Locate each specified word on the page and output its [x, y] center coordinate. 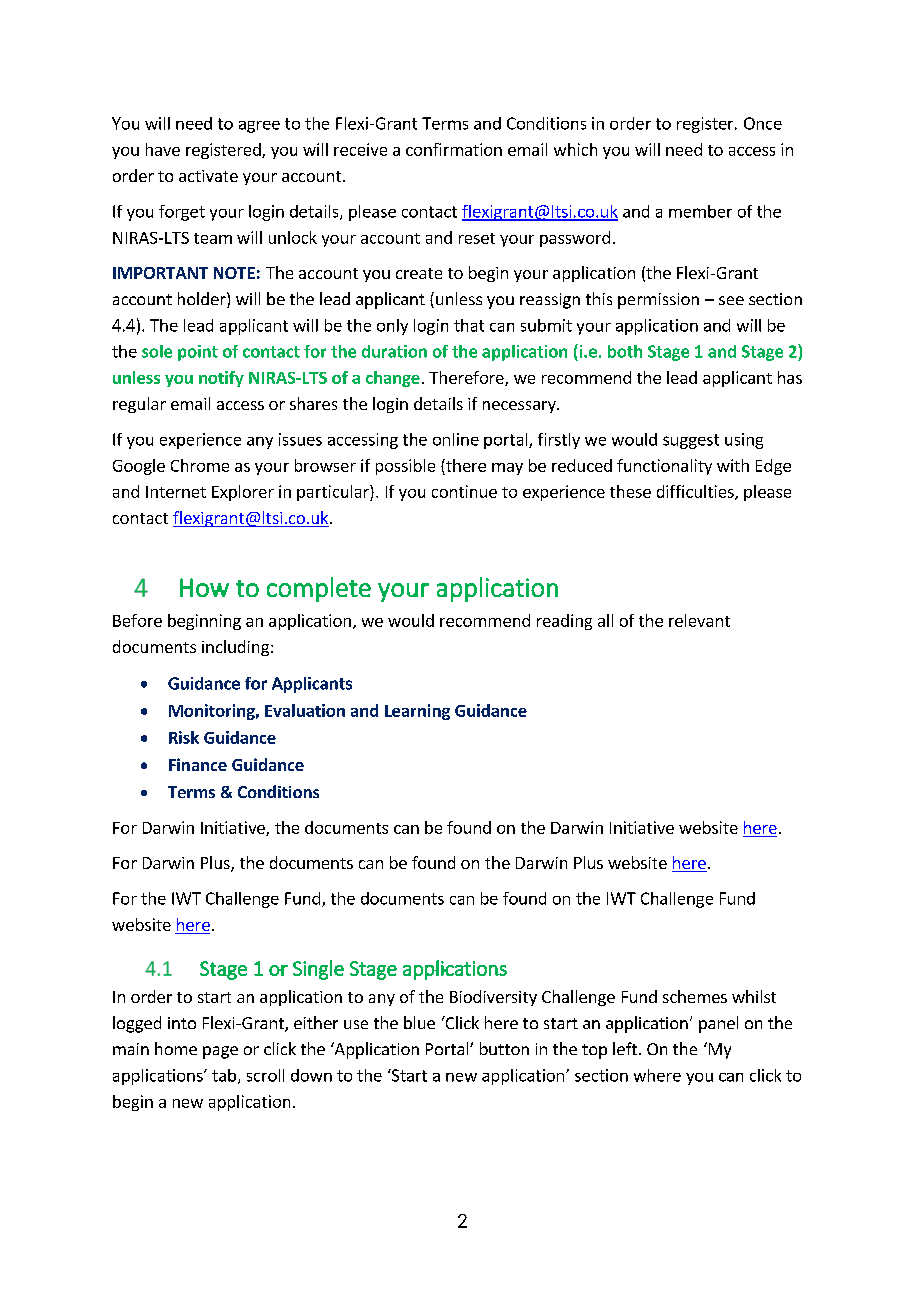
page [220, 1052]
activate [208, 176]
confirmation [454, 149]
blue [419, 1022]
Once [763, 123]
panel [718, 1024]
